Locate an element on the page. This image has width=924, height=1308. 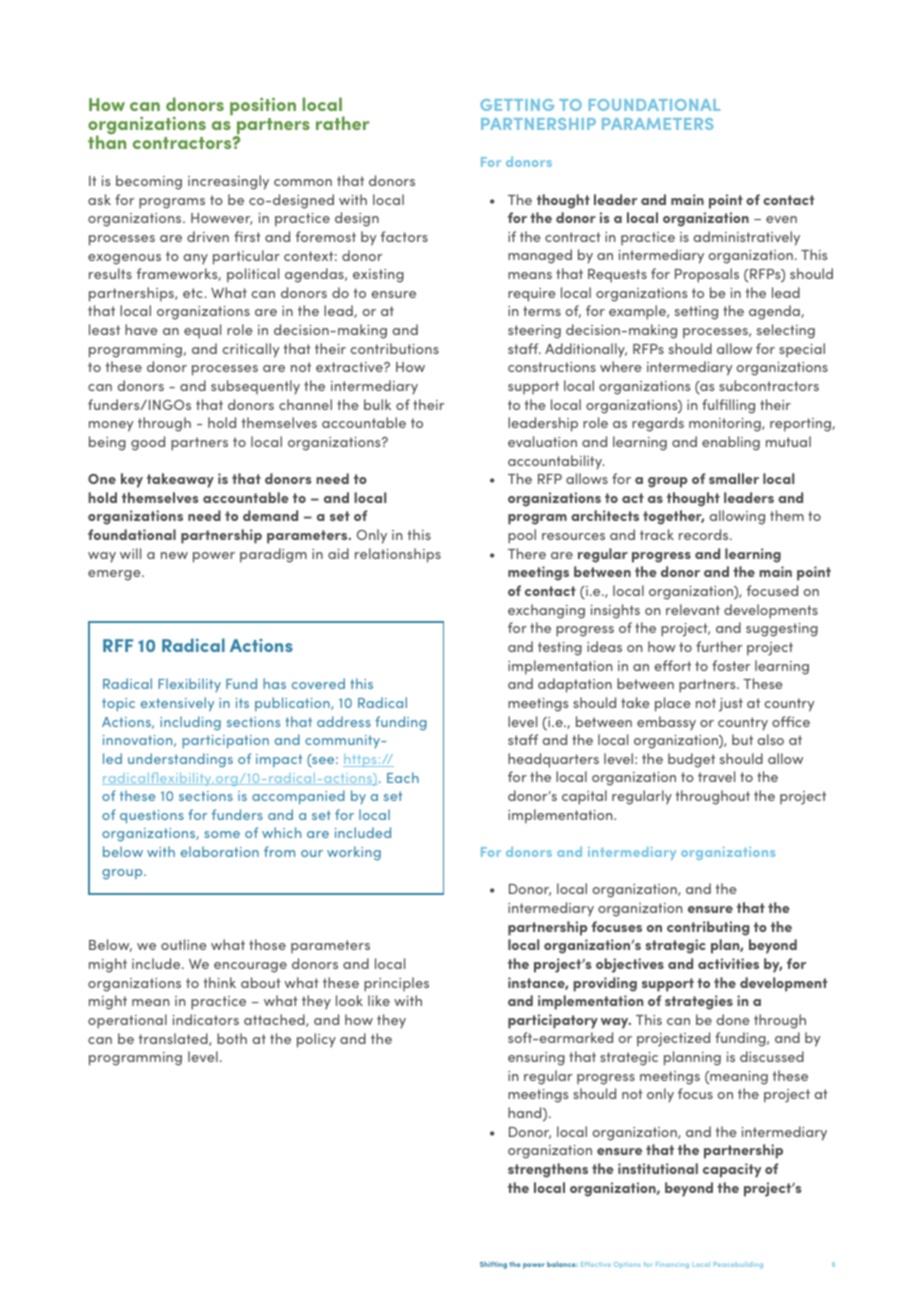
address is located at coordinates (344, 721).
